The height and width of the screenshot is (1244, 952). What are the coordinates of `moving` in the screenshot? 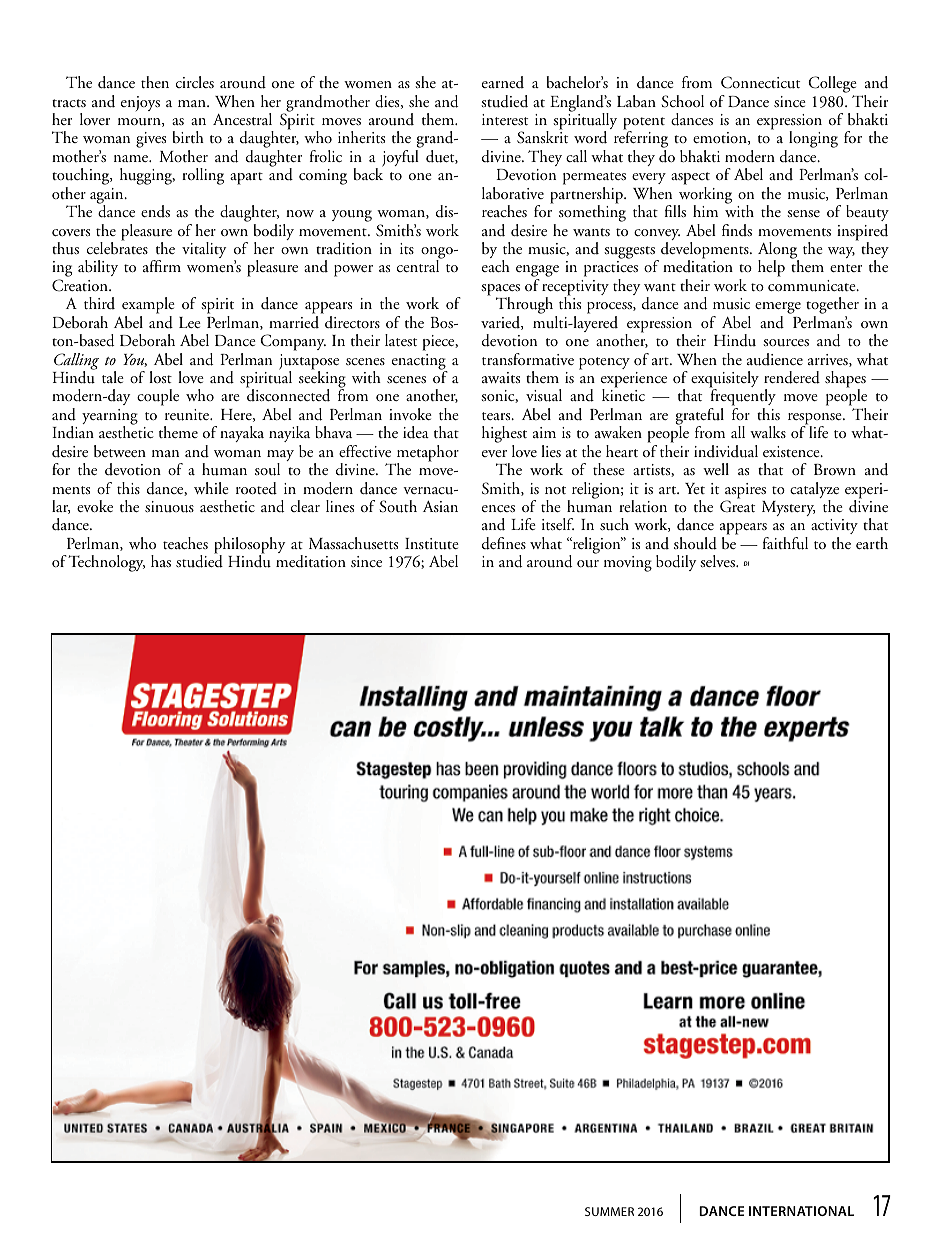 It's located at (628, 564).
